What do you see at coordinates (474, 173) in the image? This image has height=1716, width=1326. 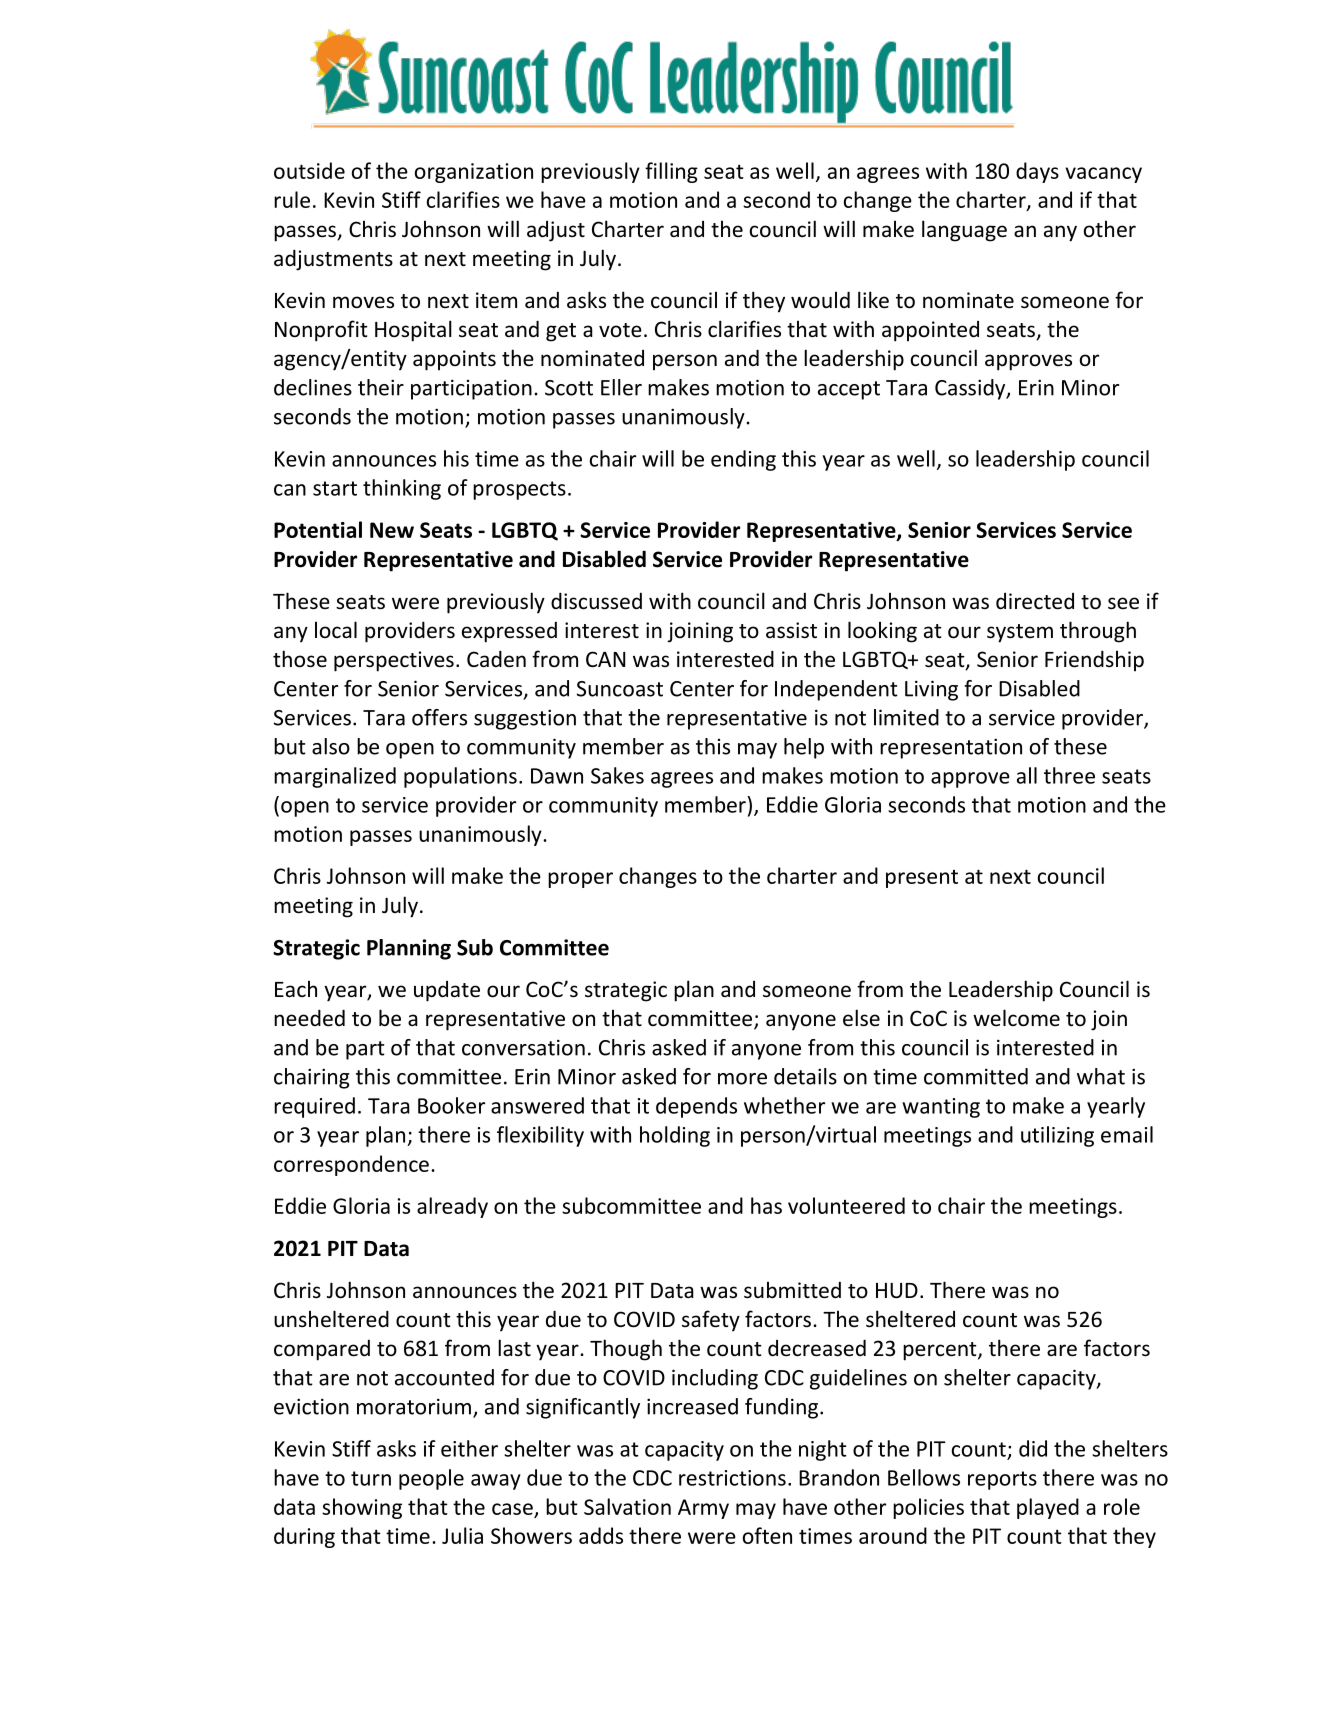 I see `organization` at bounding box center [474, 173].
